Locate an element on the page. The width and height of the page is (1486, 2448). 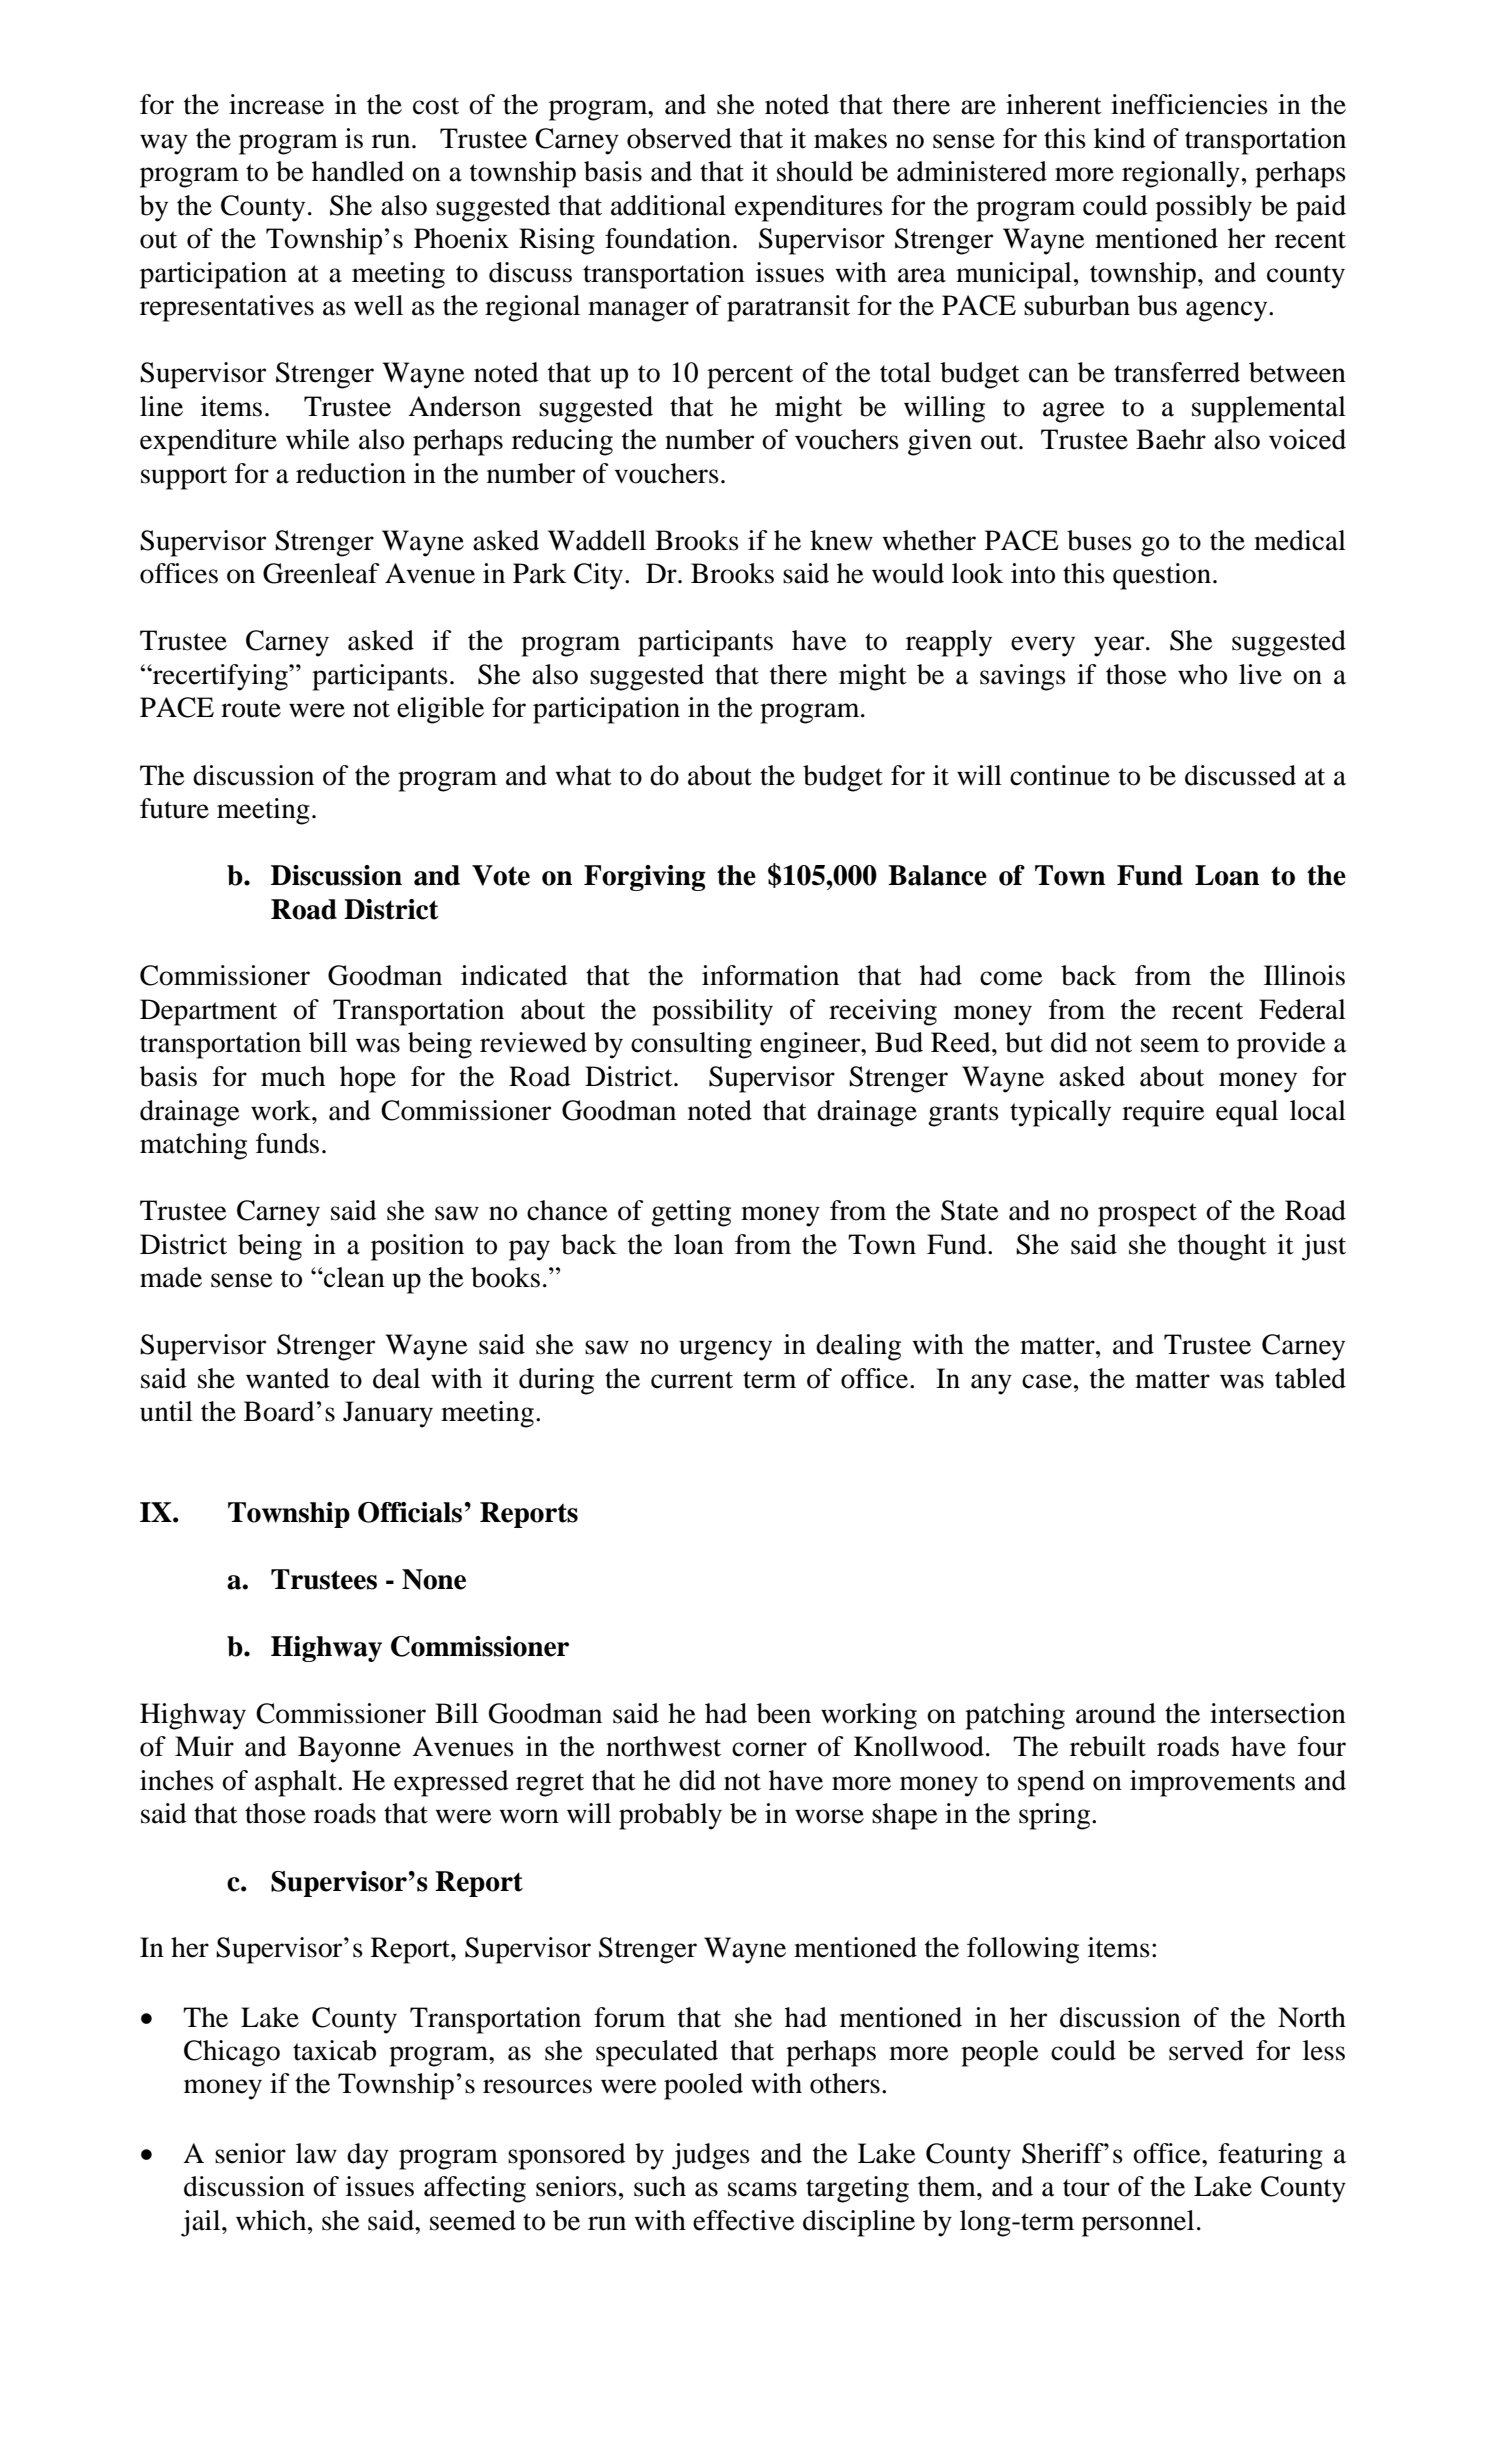
been is located at coordinates (784, 1713).
